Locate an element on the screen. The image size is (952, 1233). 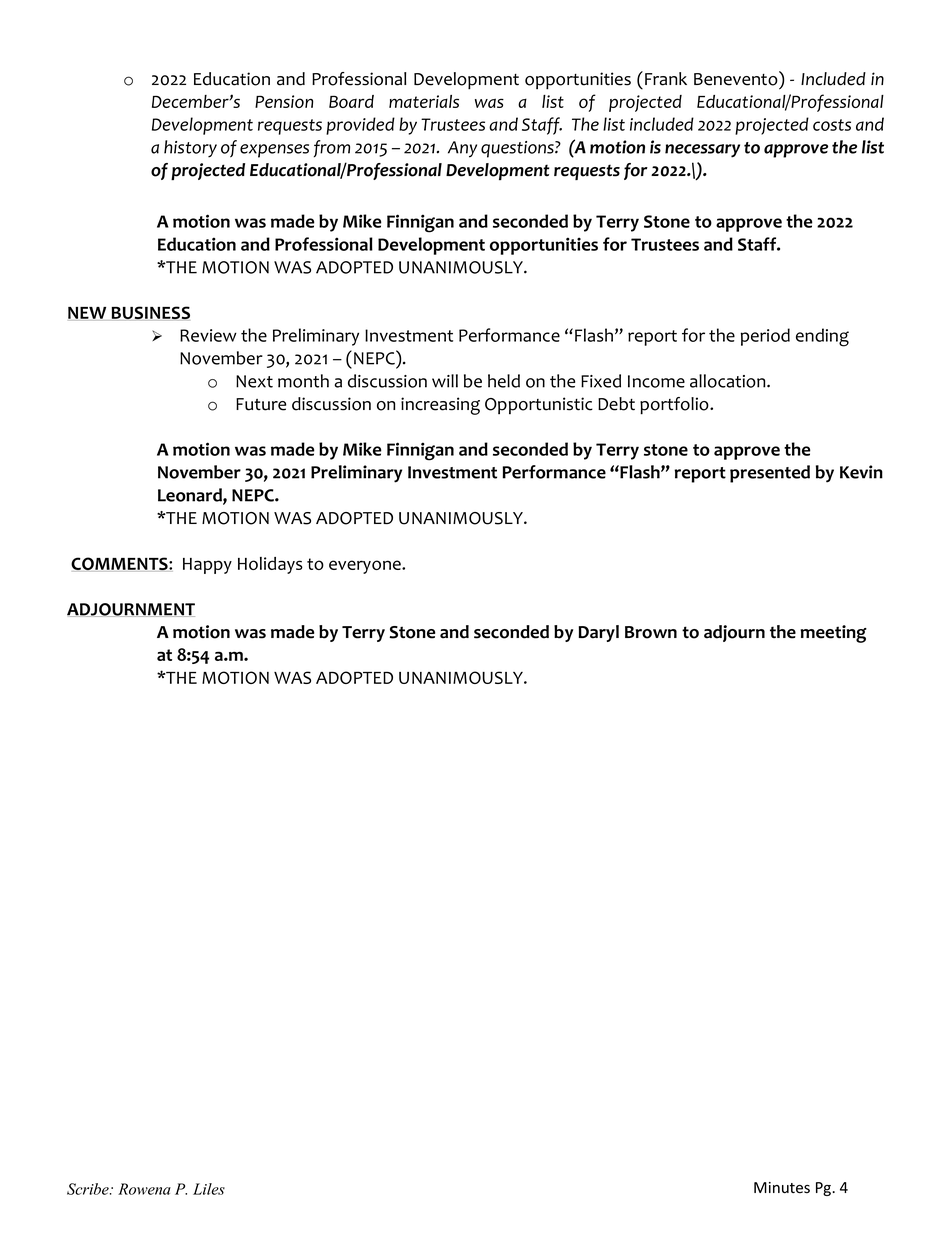
Benevento is located at coordinates (737, 78).
